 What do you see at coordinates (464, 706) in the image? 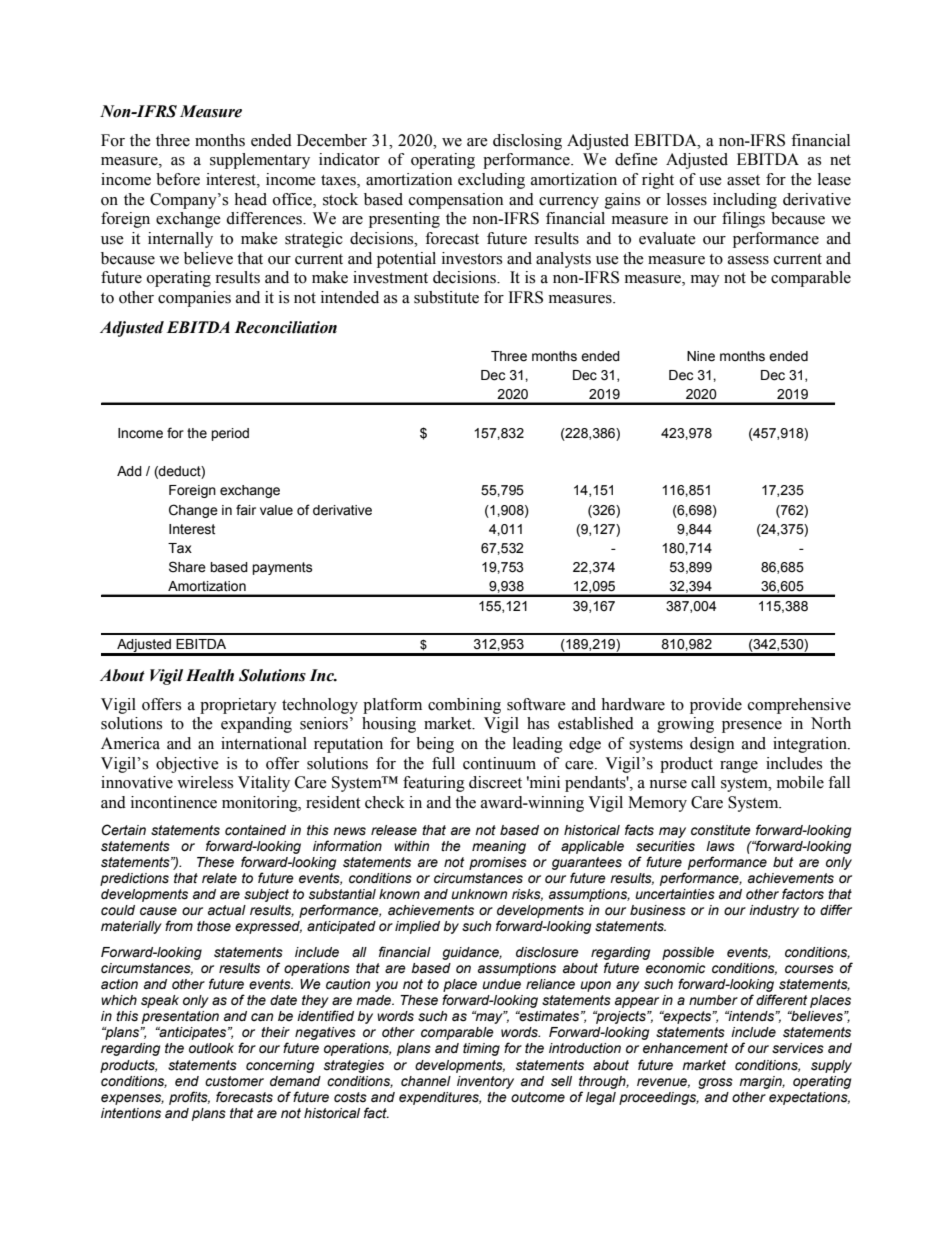
I see `combining` at bounding box center [464, 706].
